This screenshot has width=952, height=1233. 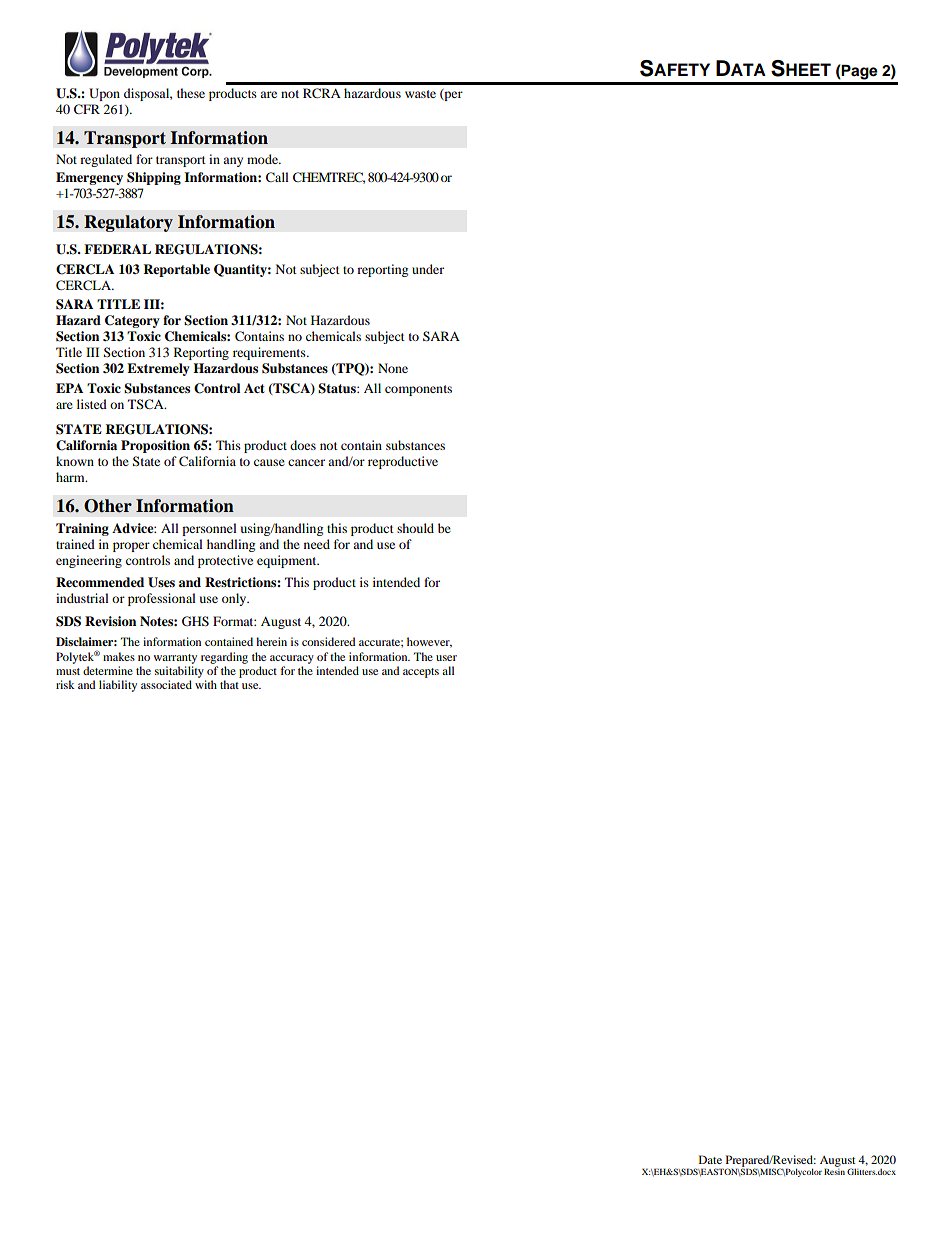 What do you see at coordinates (421, 673) in the screenshot?
I see `accepts` at bounding box center [421, 673].
